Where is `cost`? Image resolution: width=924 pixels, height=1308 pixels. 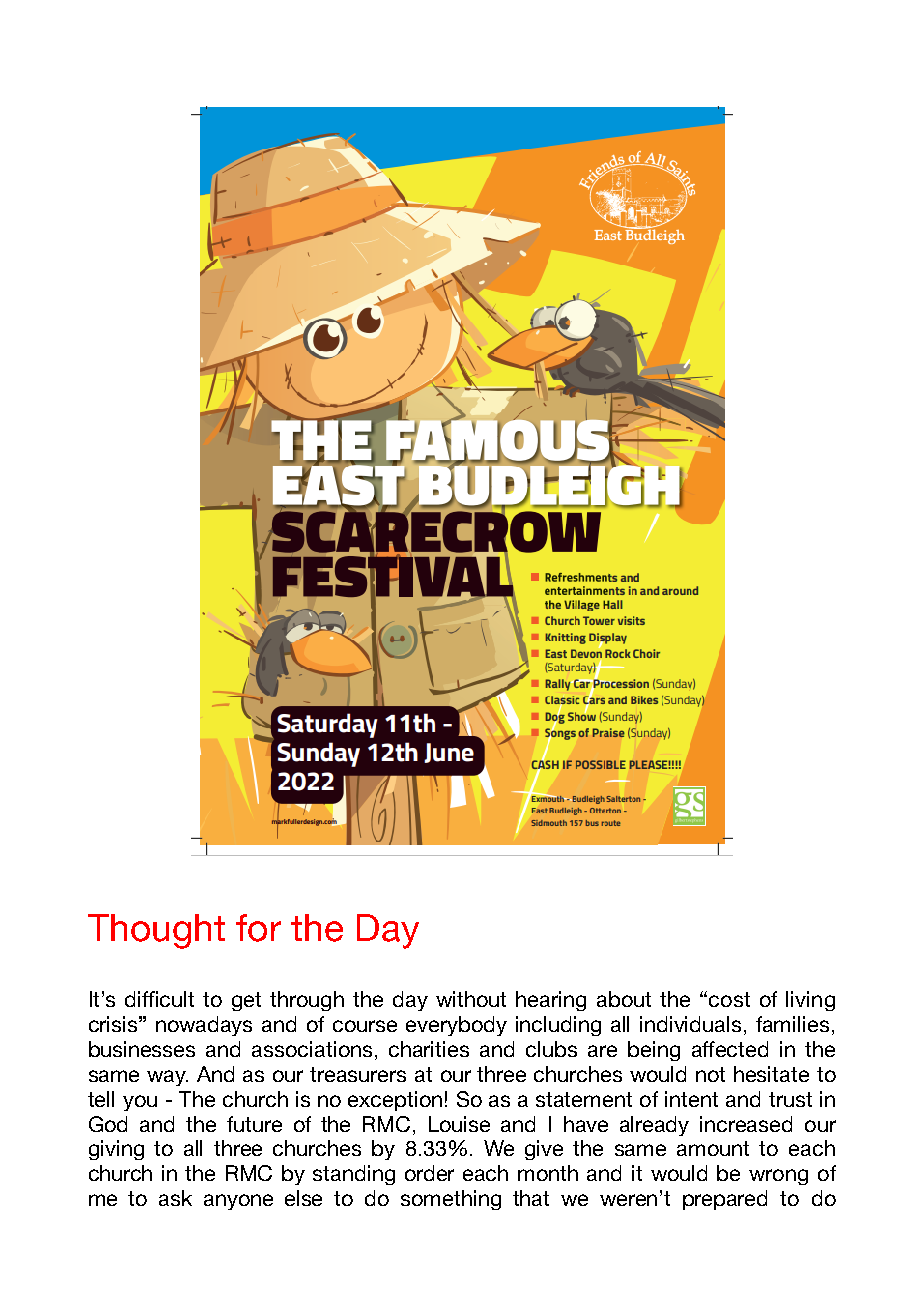
cost is located at coordinates (729, 999).
